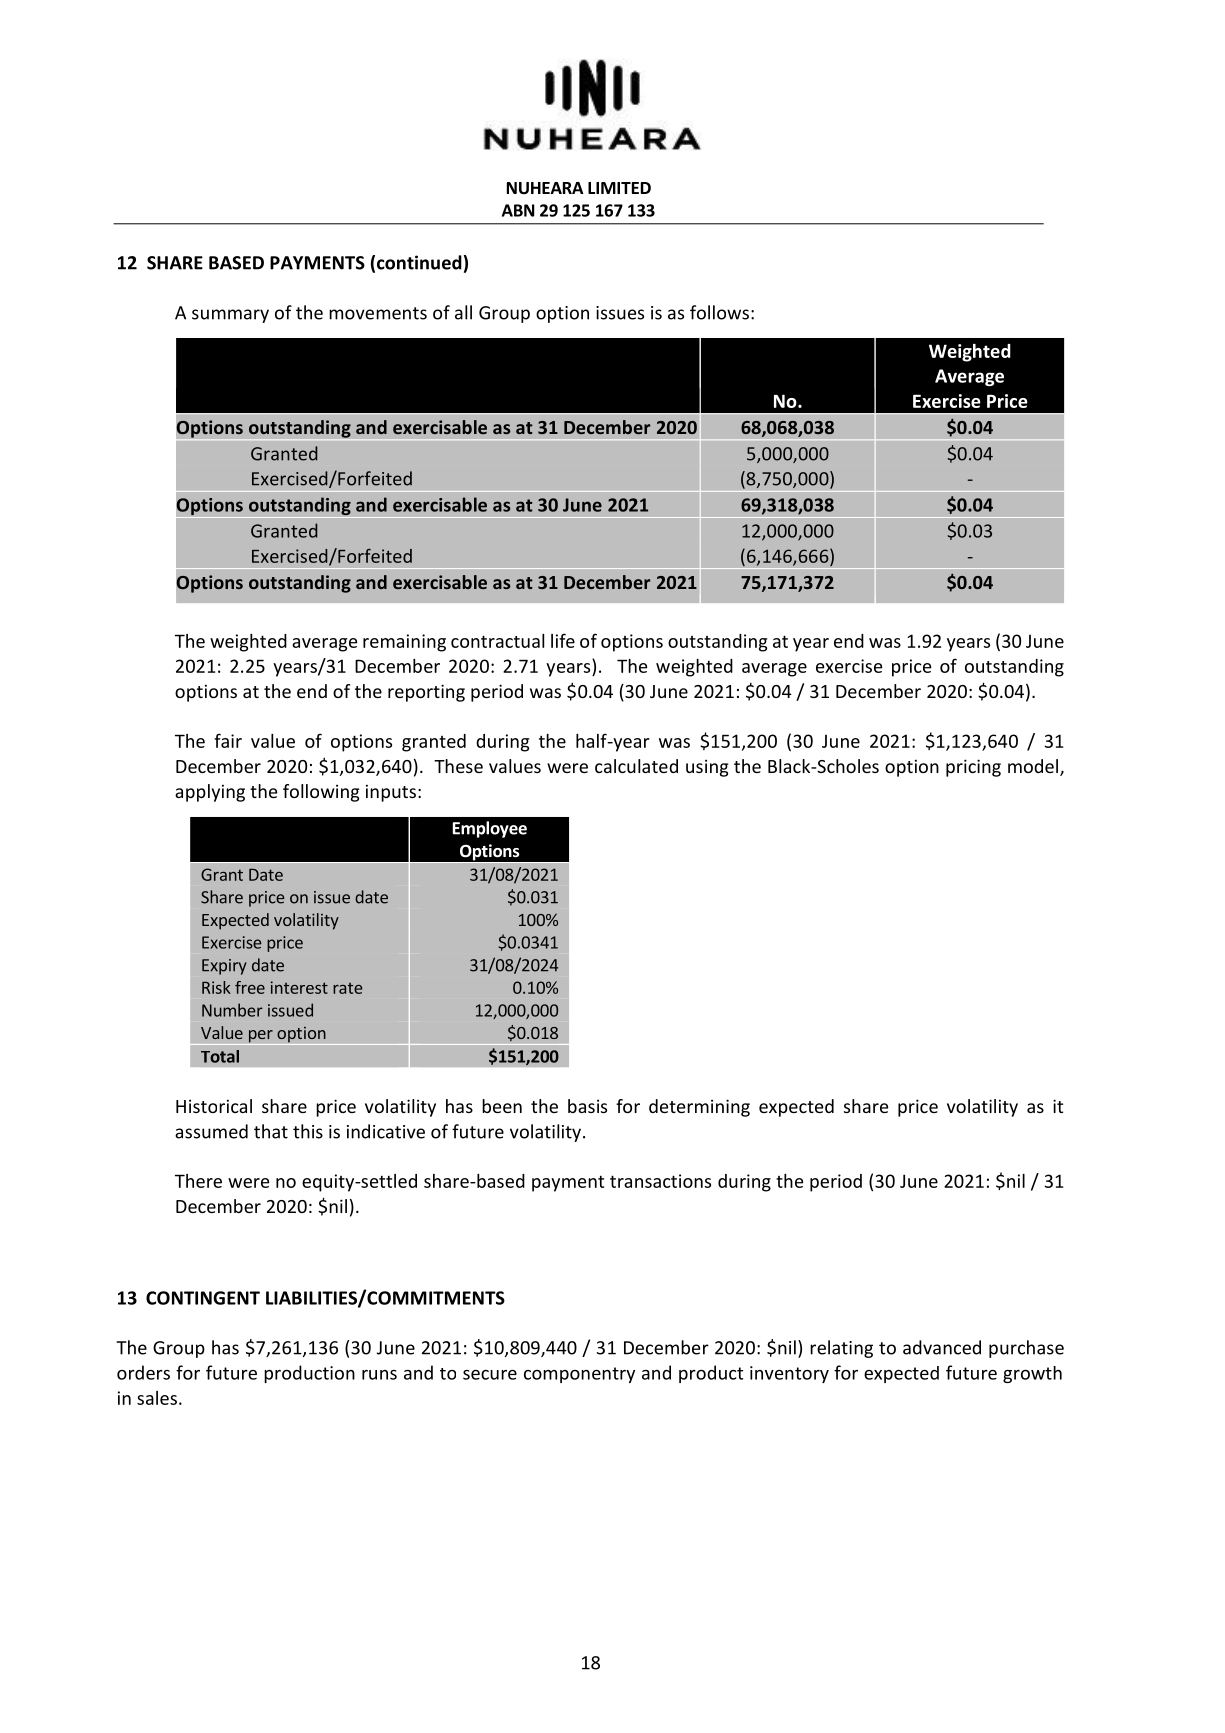 This document has height=1733, width=1225. I want to click on advanced, so click(942, 1347).
